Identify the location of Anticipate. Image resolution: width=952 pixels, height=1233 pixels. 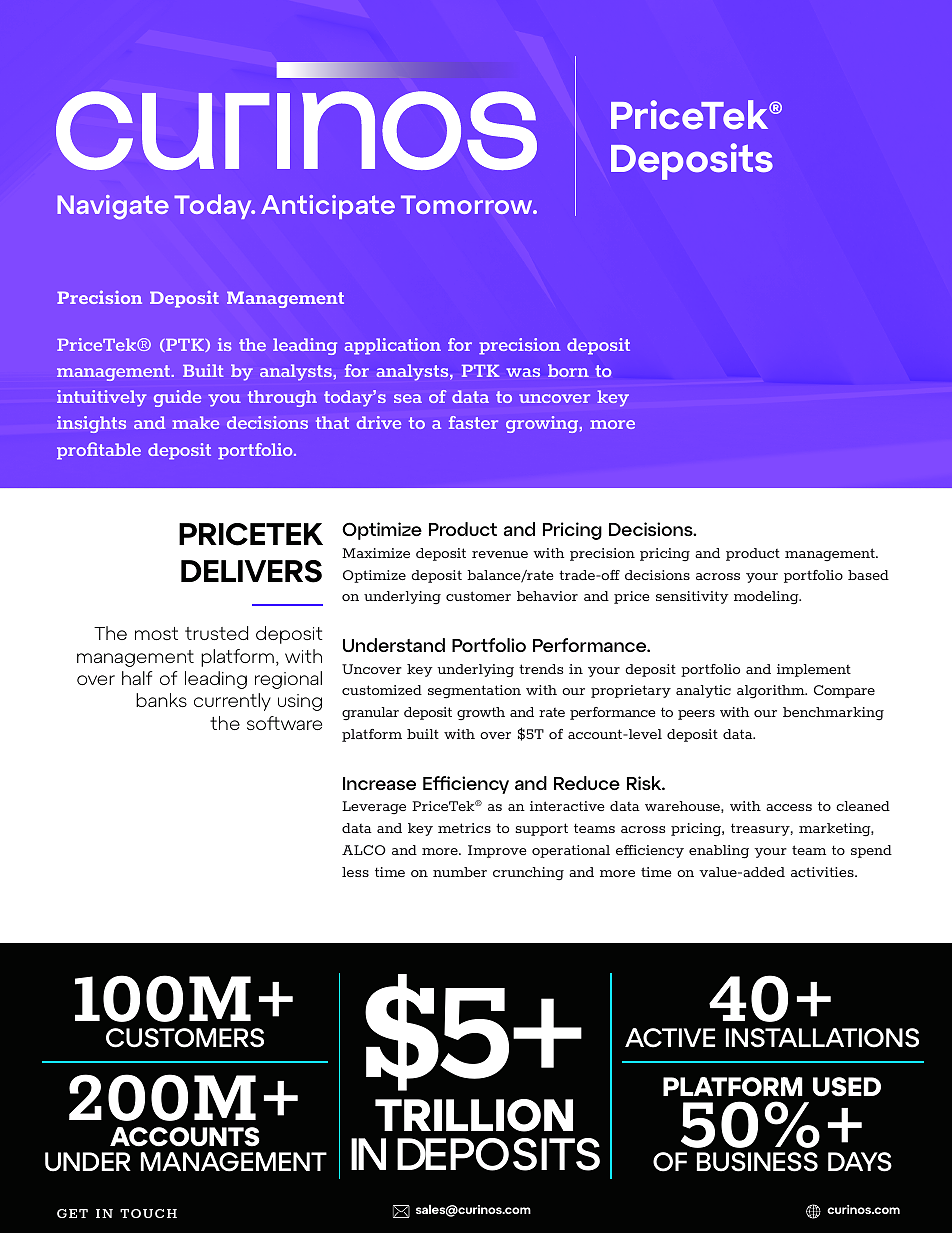
(328, 207).
